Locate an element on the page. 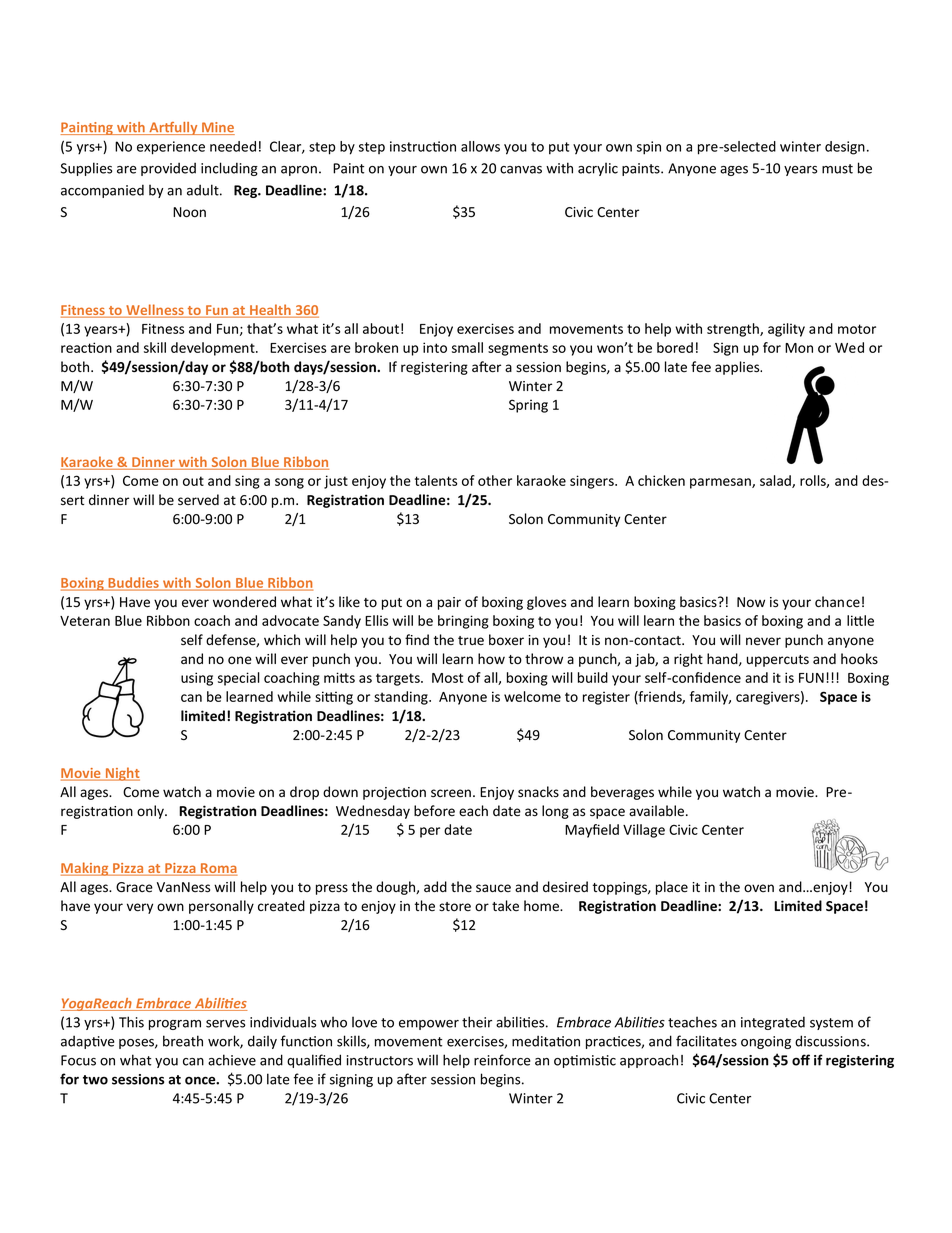  experience is located at coordinates (171, 148).
